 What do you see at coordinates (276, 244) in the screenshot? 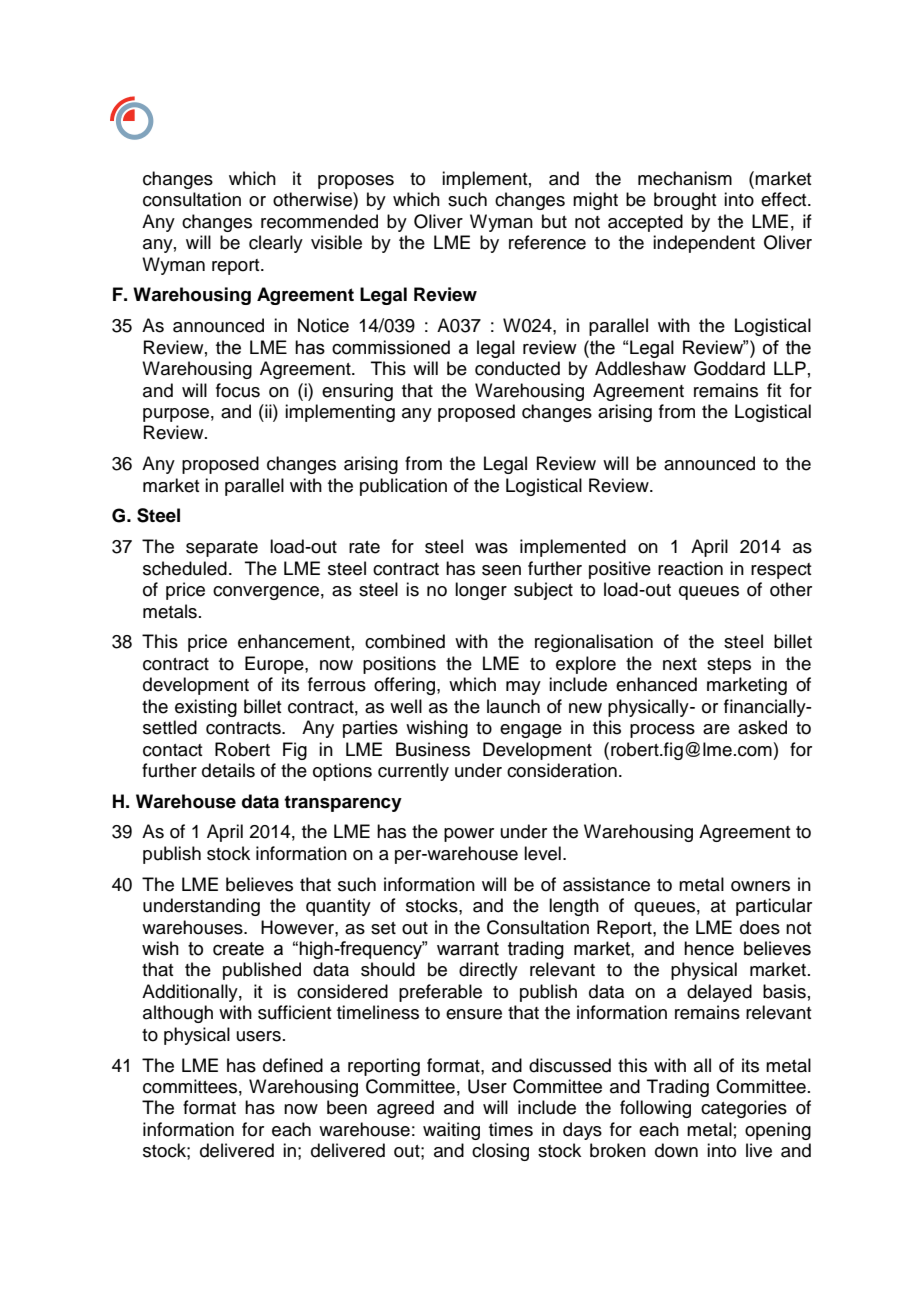
I see `clearly` at bounding box center [276, 244].
